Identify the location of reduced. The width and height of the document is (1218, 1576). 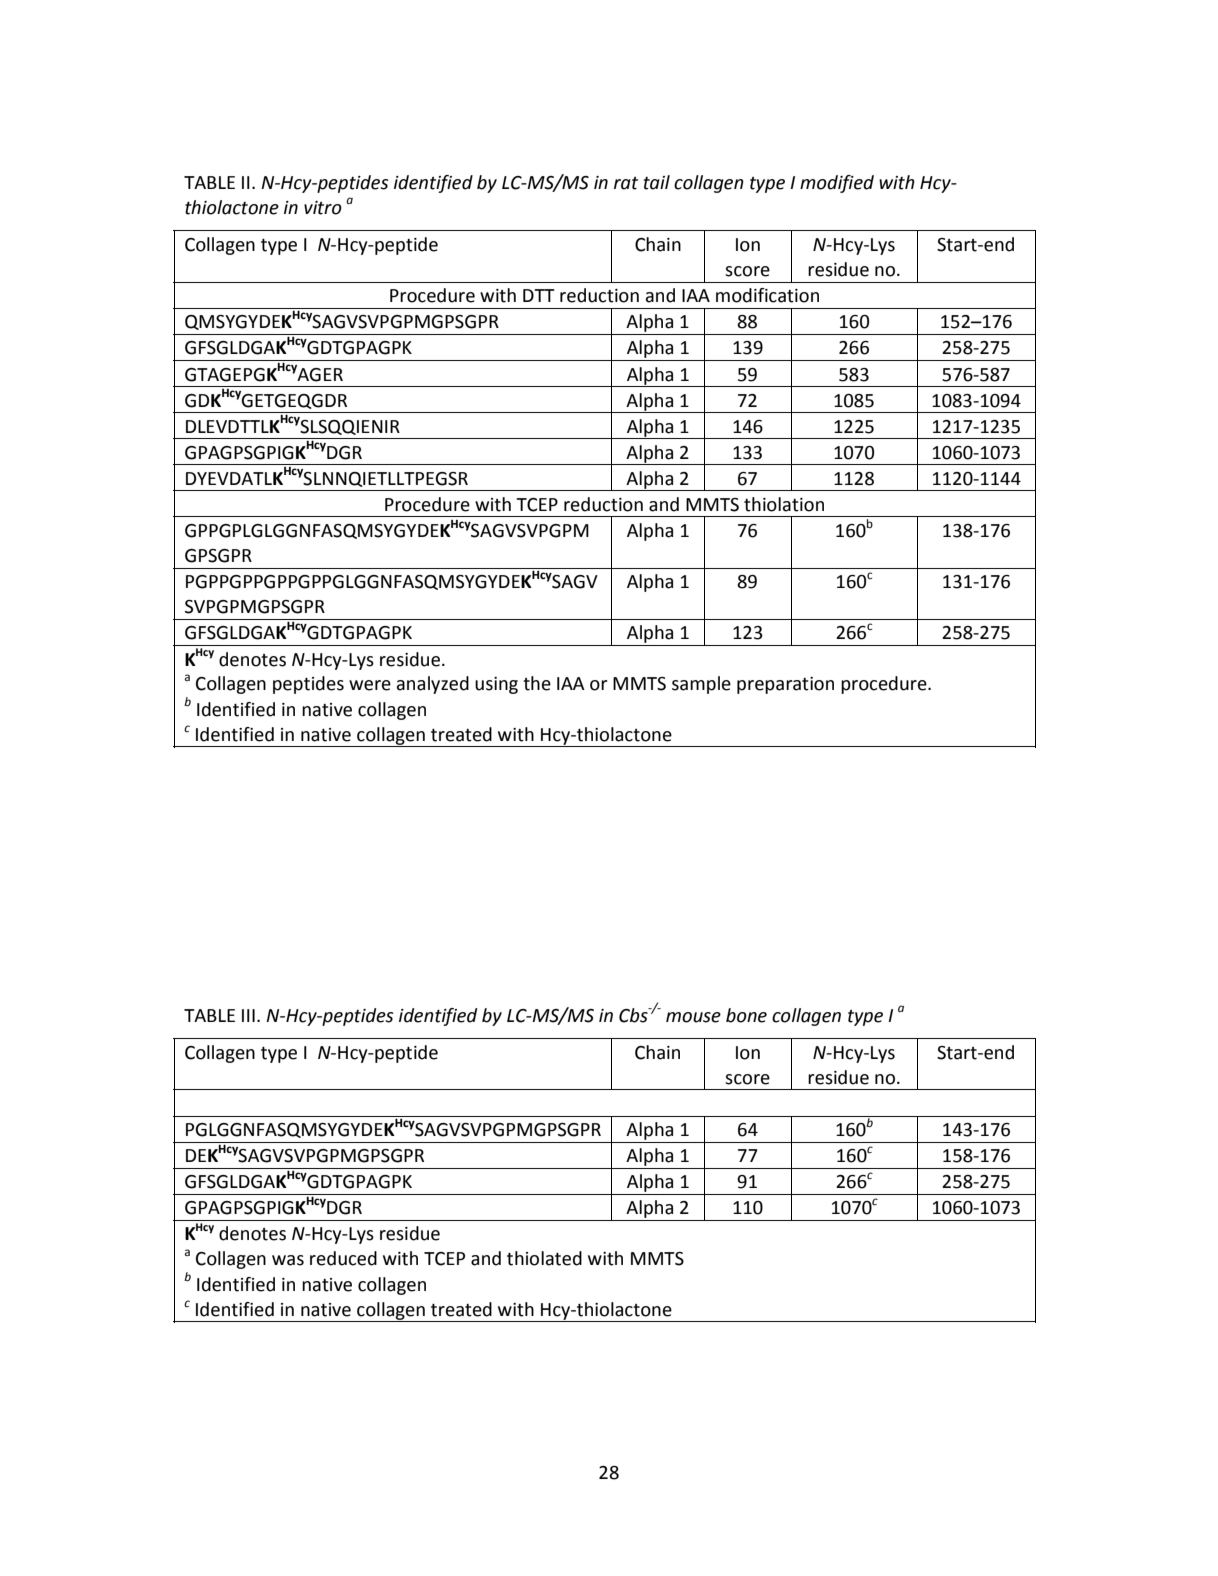
(343, 1258).
